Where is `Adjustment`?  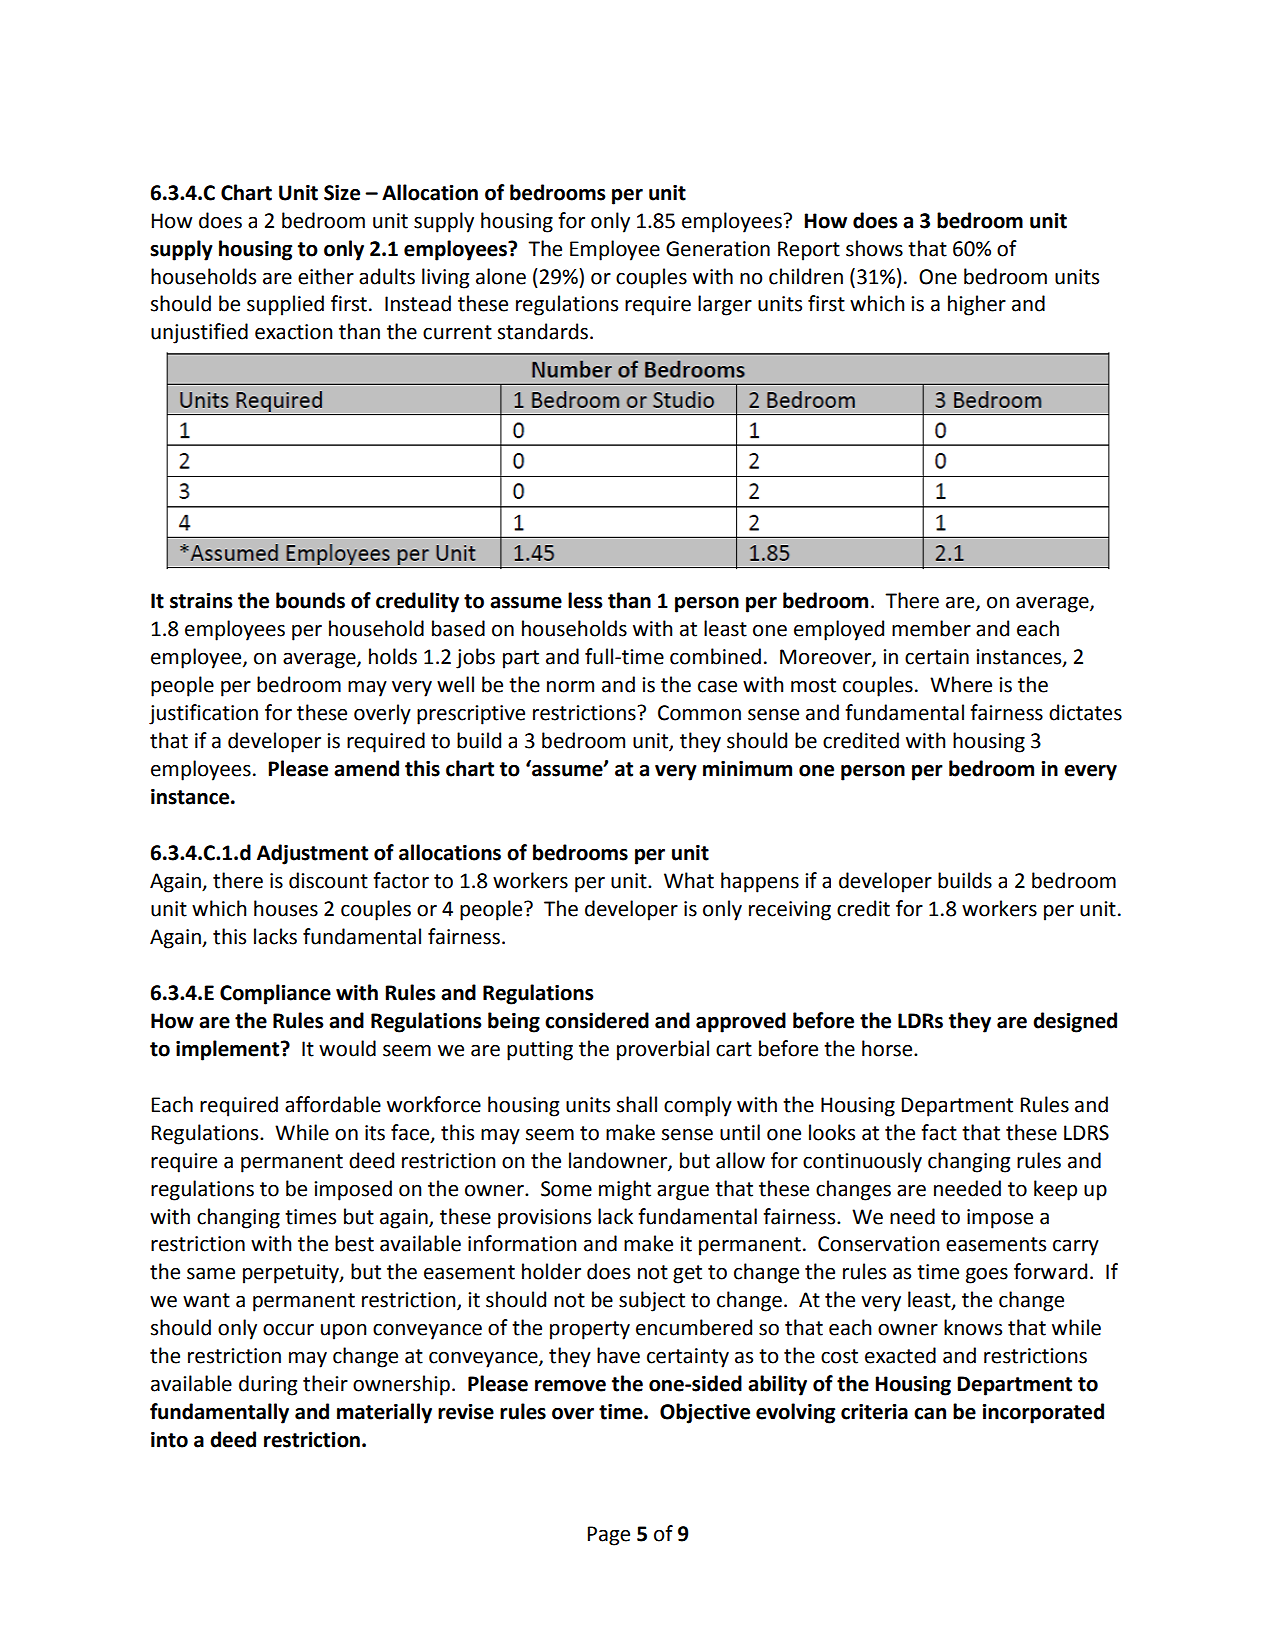
Adjustment is located at coordinates (312, 854).
